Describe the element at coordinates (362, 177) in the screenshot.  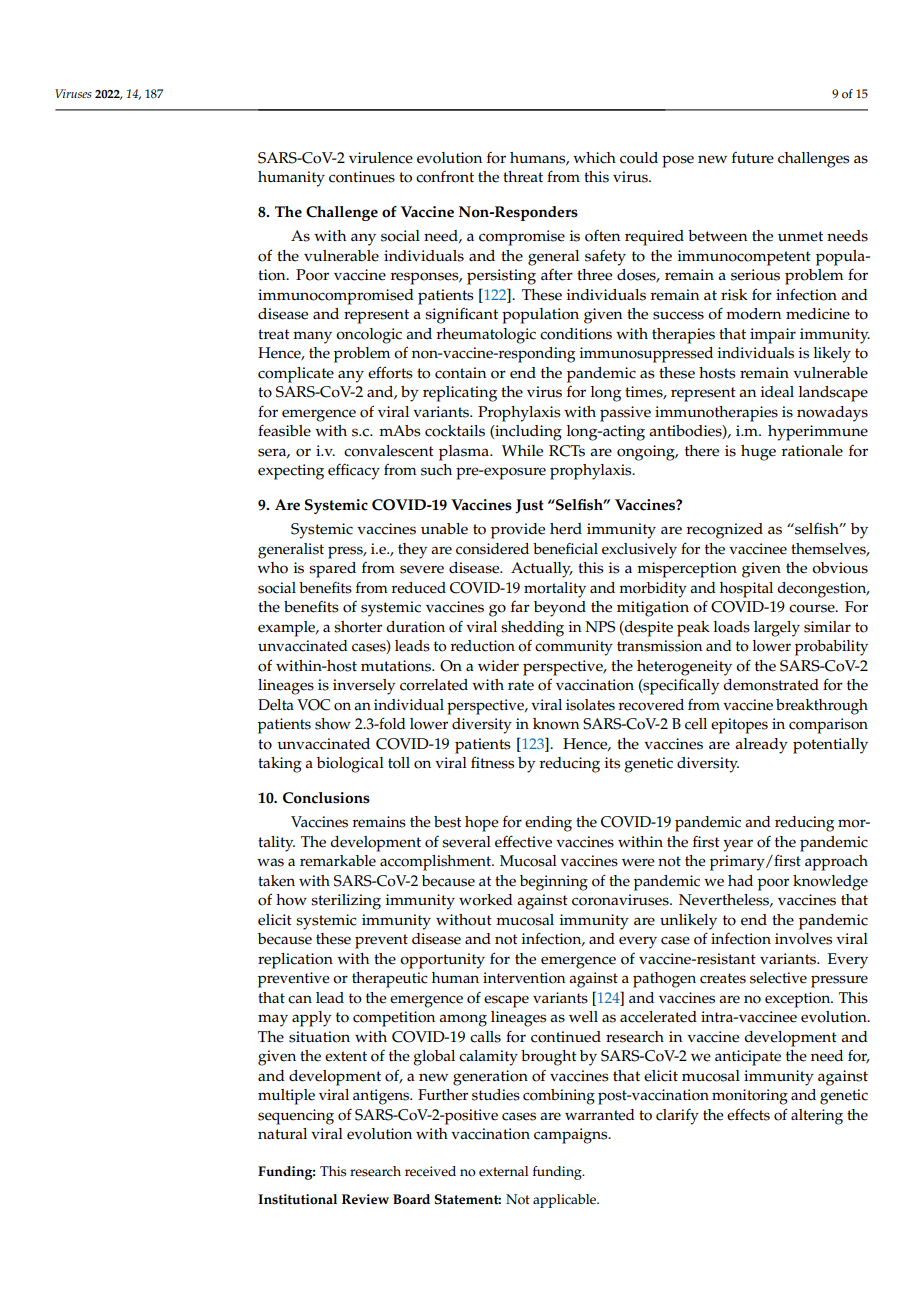
I see `continues` at that location.
